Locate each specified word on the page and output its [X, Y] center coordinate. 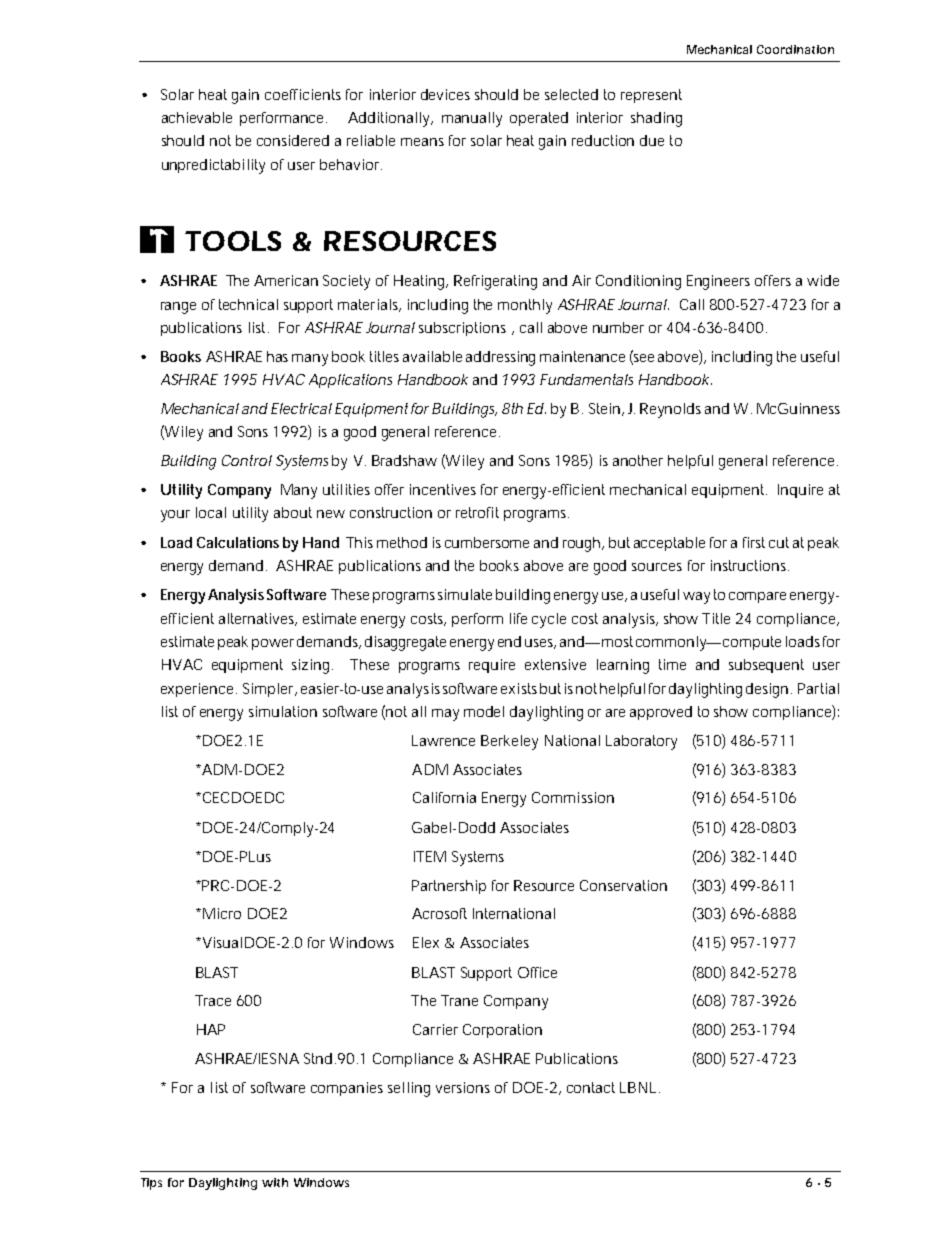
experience [199, 690]
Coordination [795, 49]
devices [445, 94]
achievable [197, 117]
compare [757, 597]
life [518, 618]
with [275, 1182]
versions [463, 1087]
